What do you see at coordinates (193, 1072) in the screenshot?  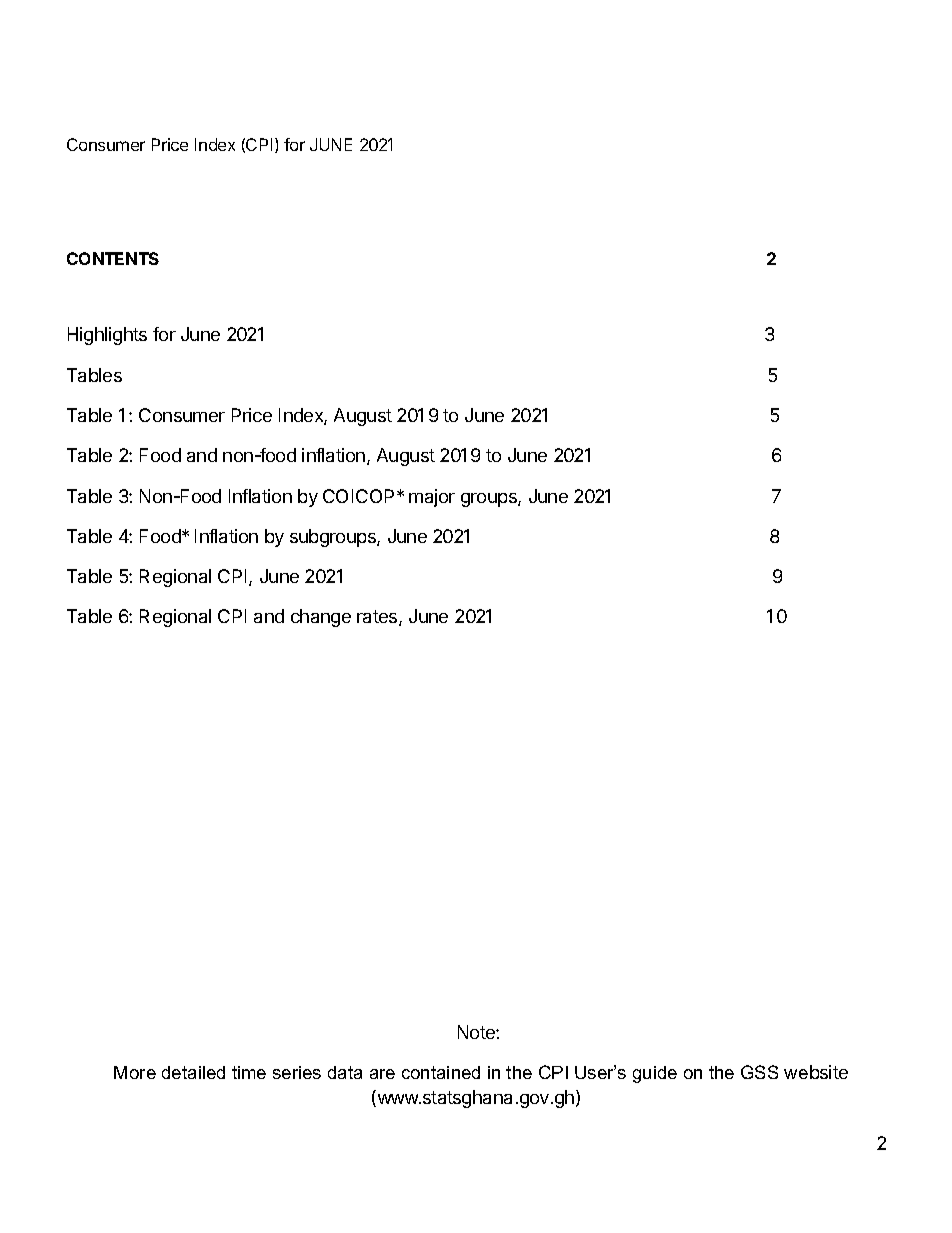 I see `detailed` at bounding box center [193, 1072].
